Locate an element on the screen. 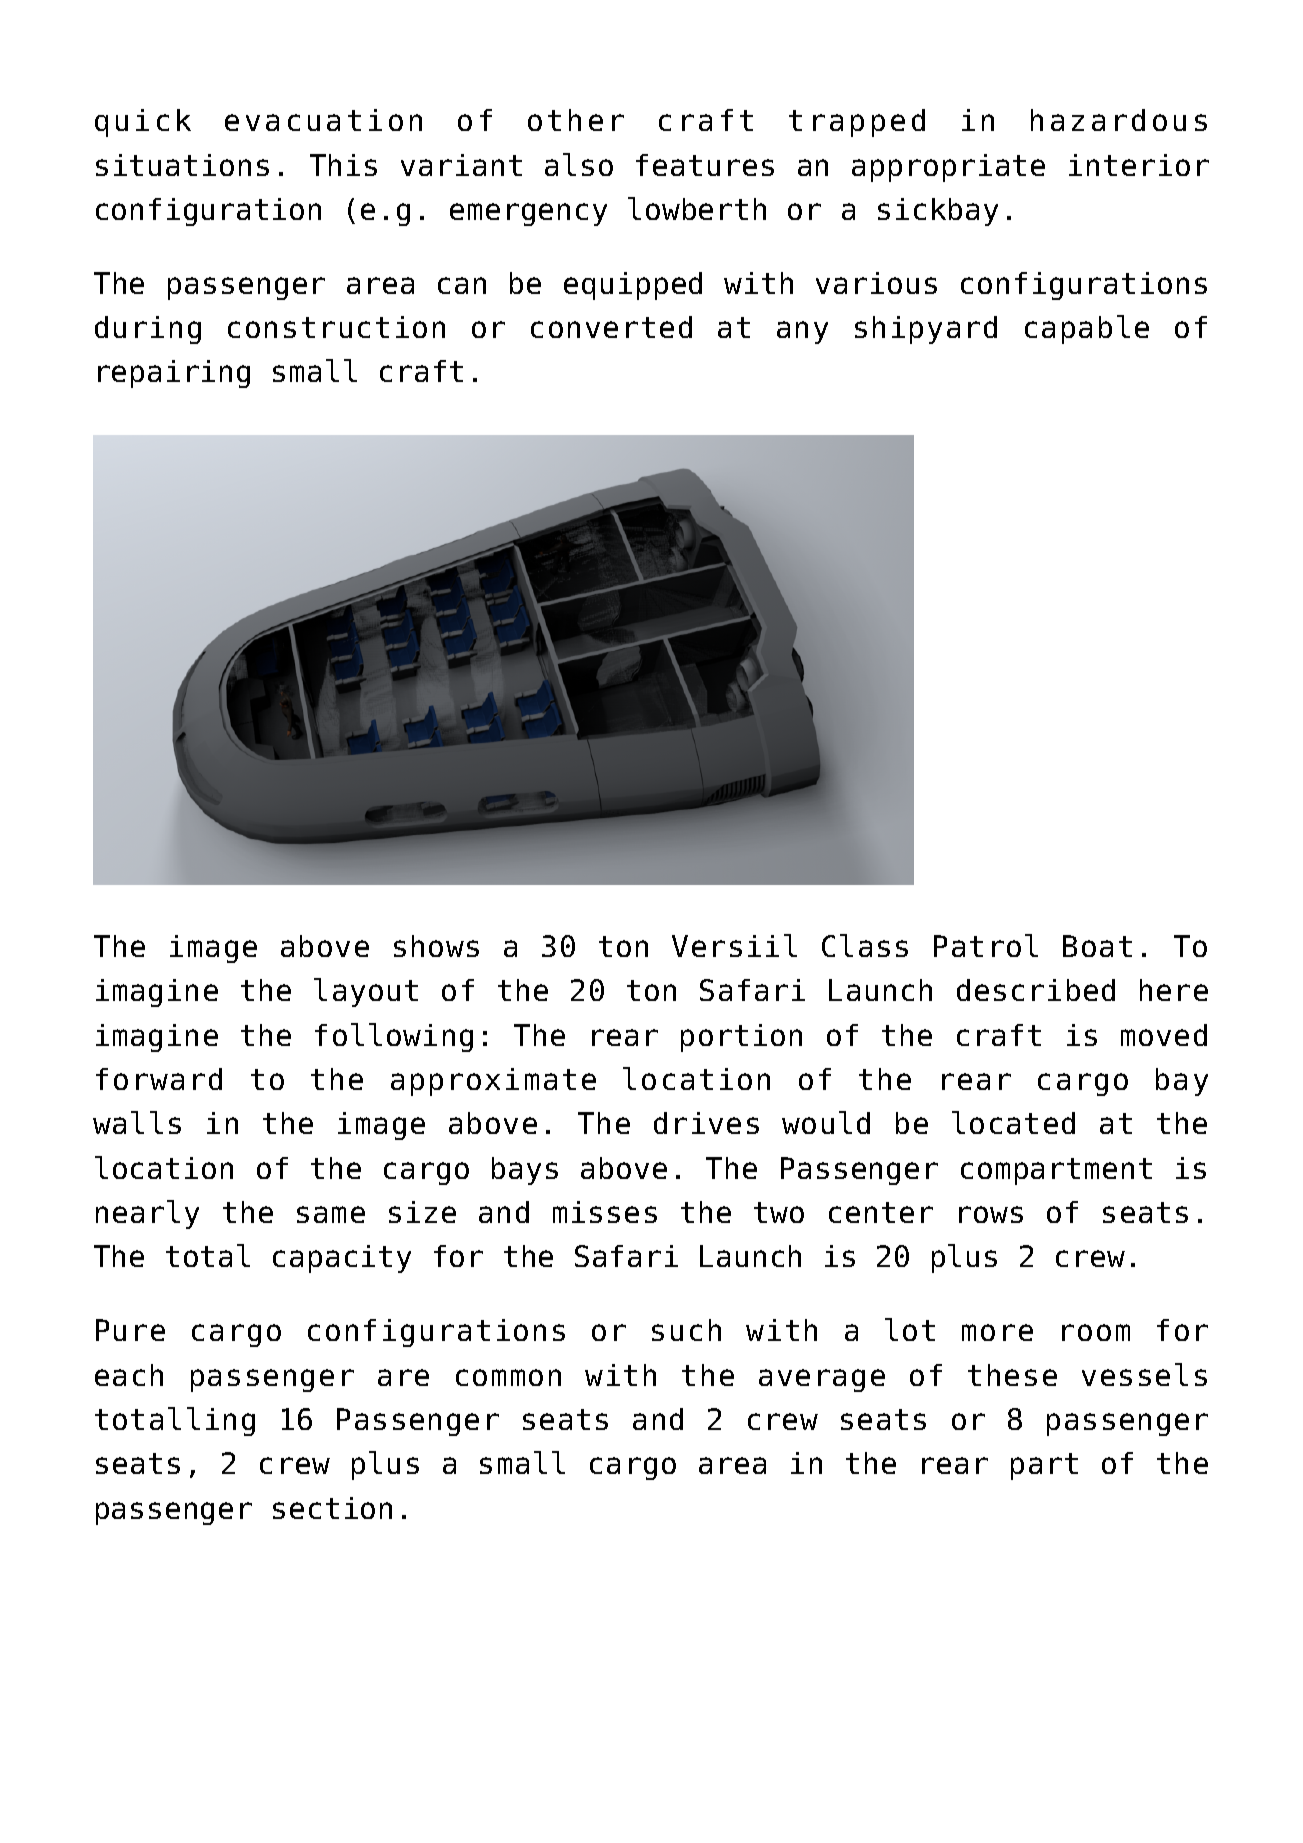 The height and width of the screenshot is (1843, 1303). Boat is located at coordinates (1097, 946).
